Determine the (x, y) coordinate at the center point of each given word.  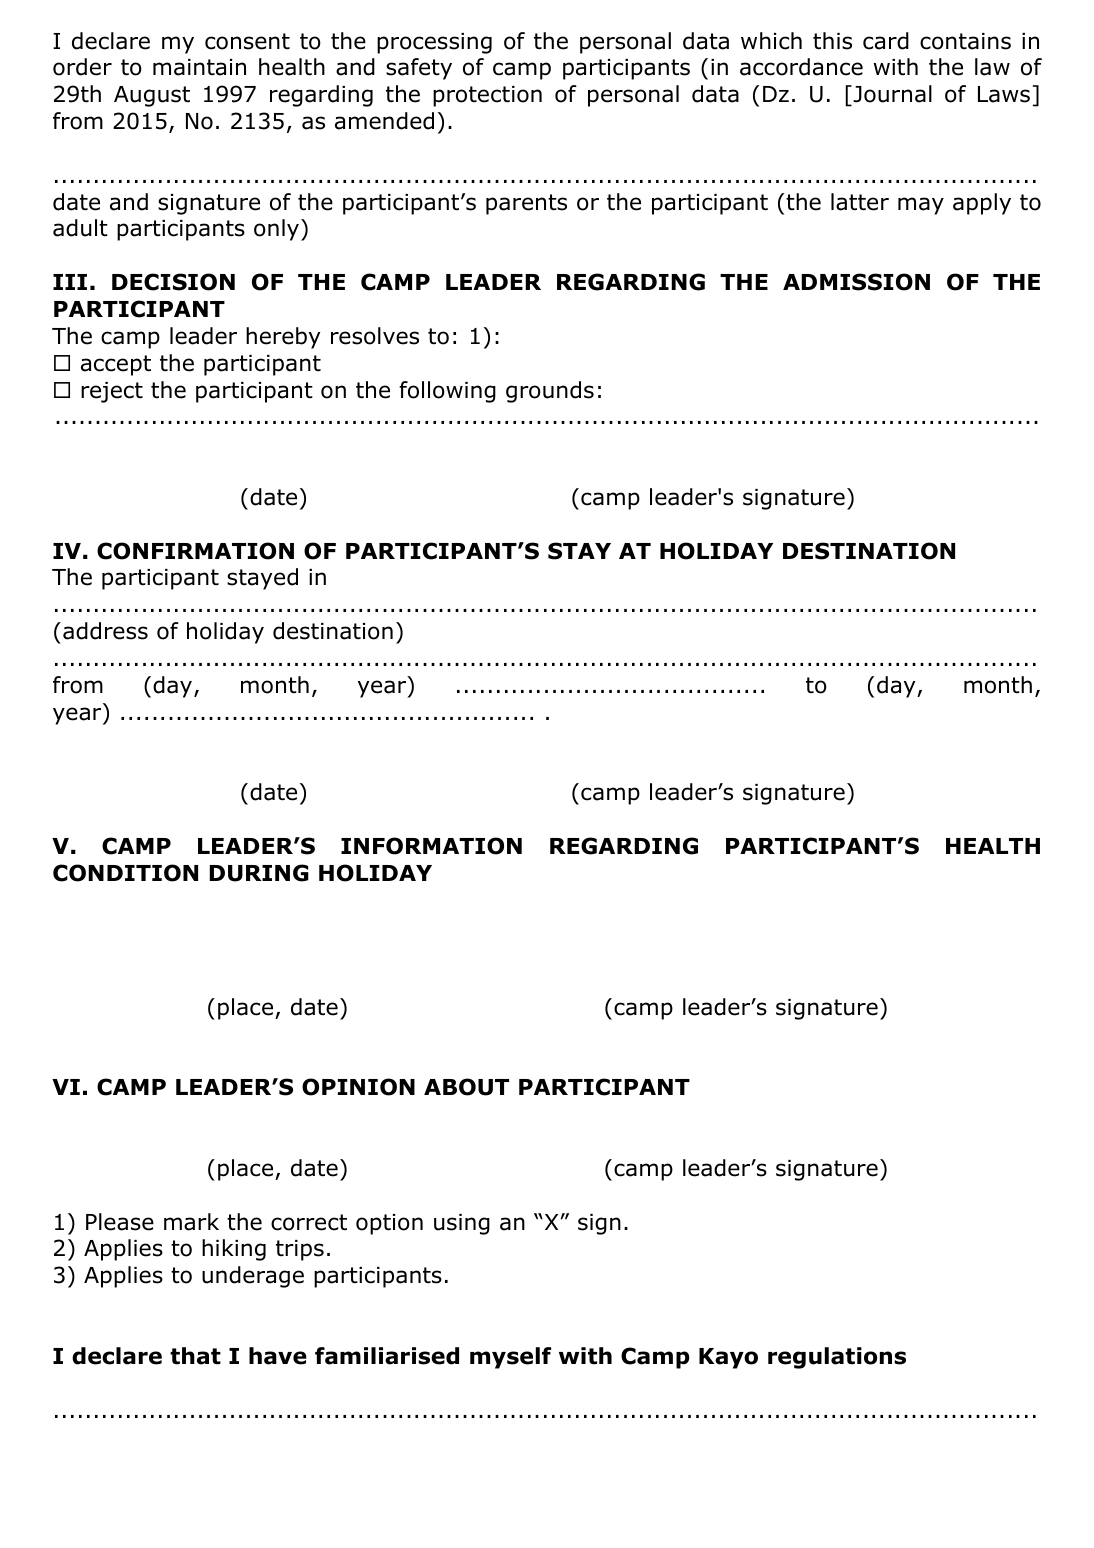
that (195, 1356)
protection (487, 96)
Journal (891, 95)
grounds (550, 392)
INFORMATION (431, 846)
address (105, 631)
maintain (199, 67)
